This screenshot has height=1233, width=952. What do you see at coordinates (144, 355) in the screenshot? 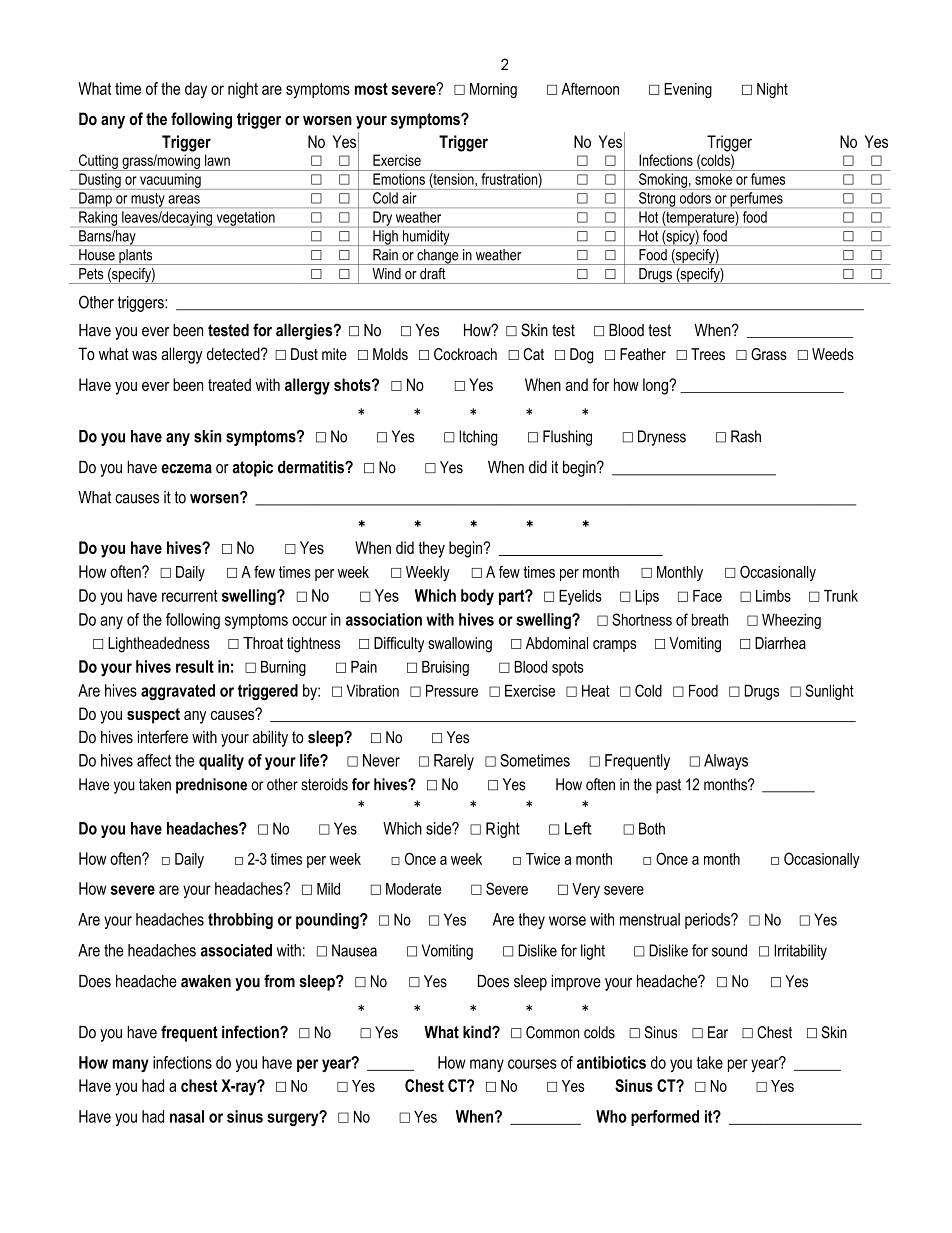
I see `was` at bounding box center [144, 355].
